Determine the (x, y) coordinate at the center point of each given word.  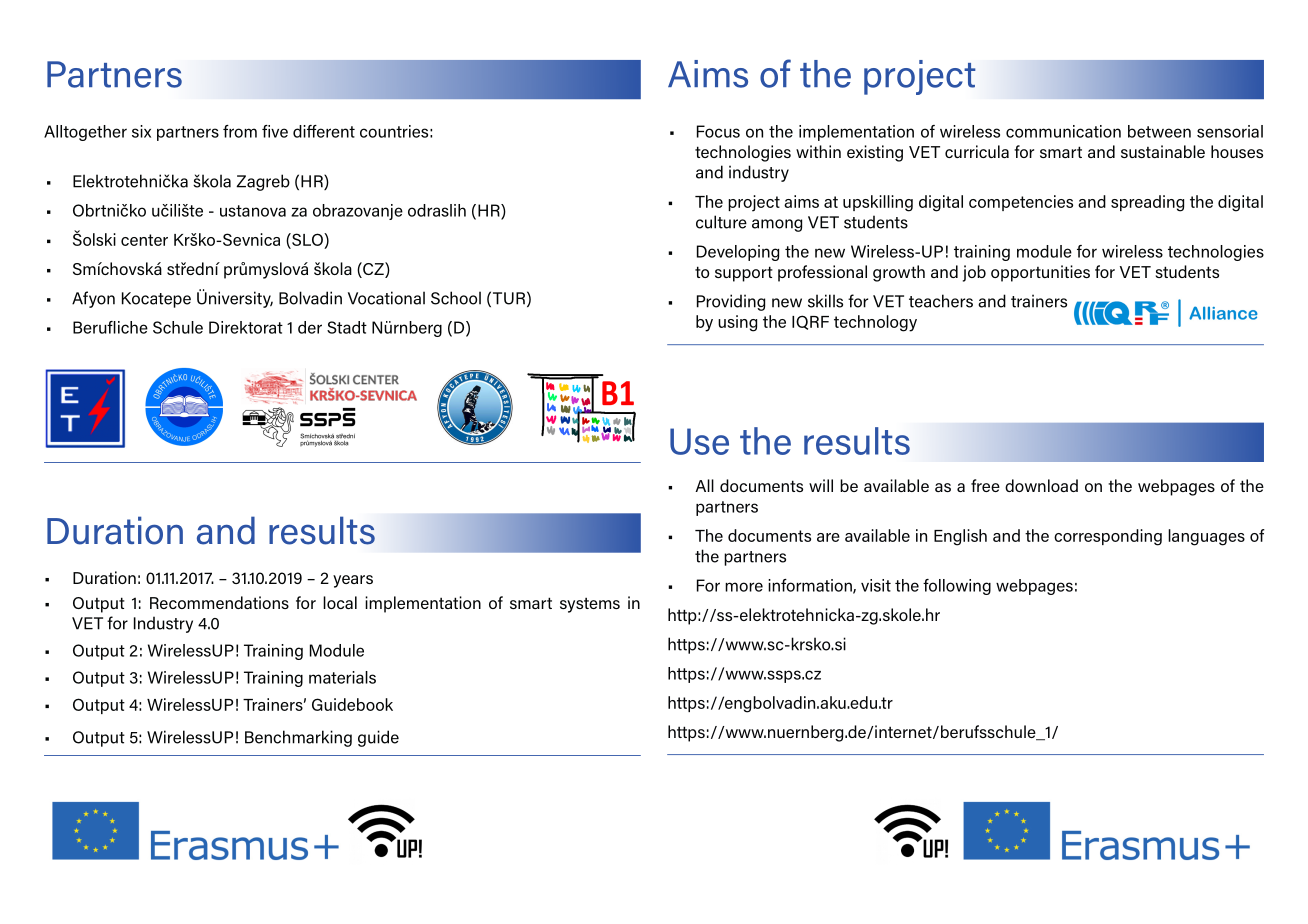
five (275, 131)
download (1041, 485)
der (310, 327)
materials (342, 677)
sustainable (1163, 151)
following (957, 587)
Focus (718, 131)
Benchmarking (298, 738)
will (821, 485)
